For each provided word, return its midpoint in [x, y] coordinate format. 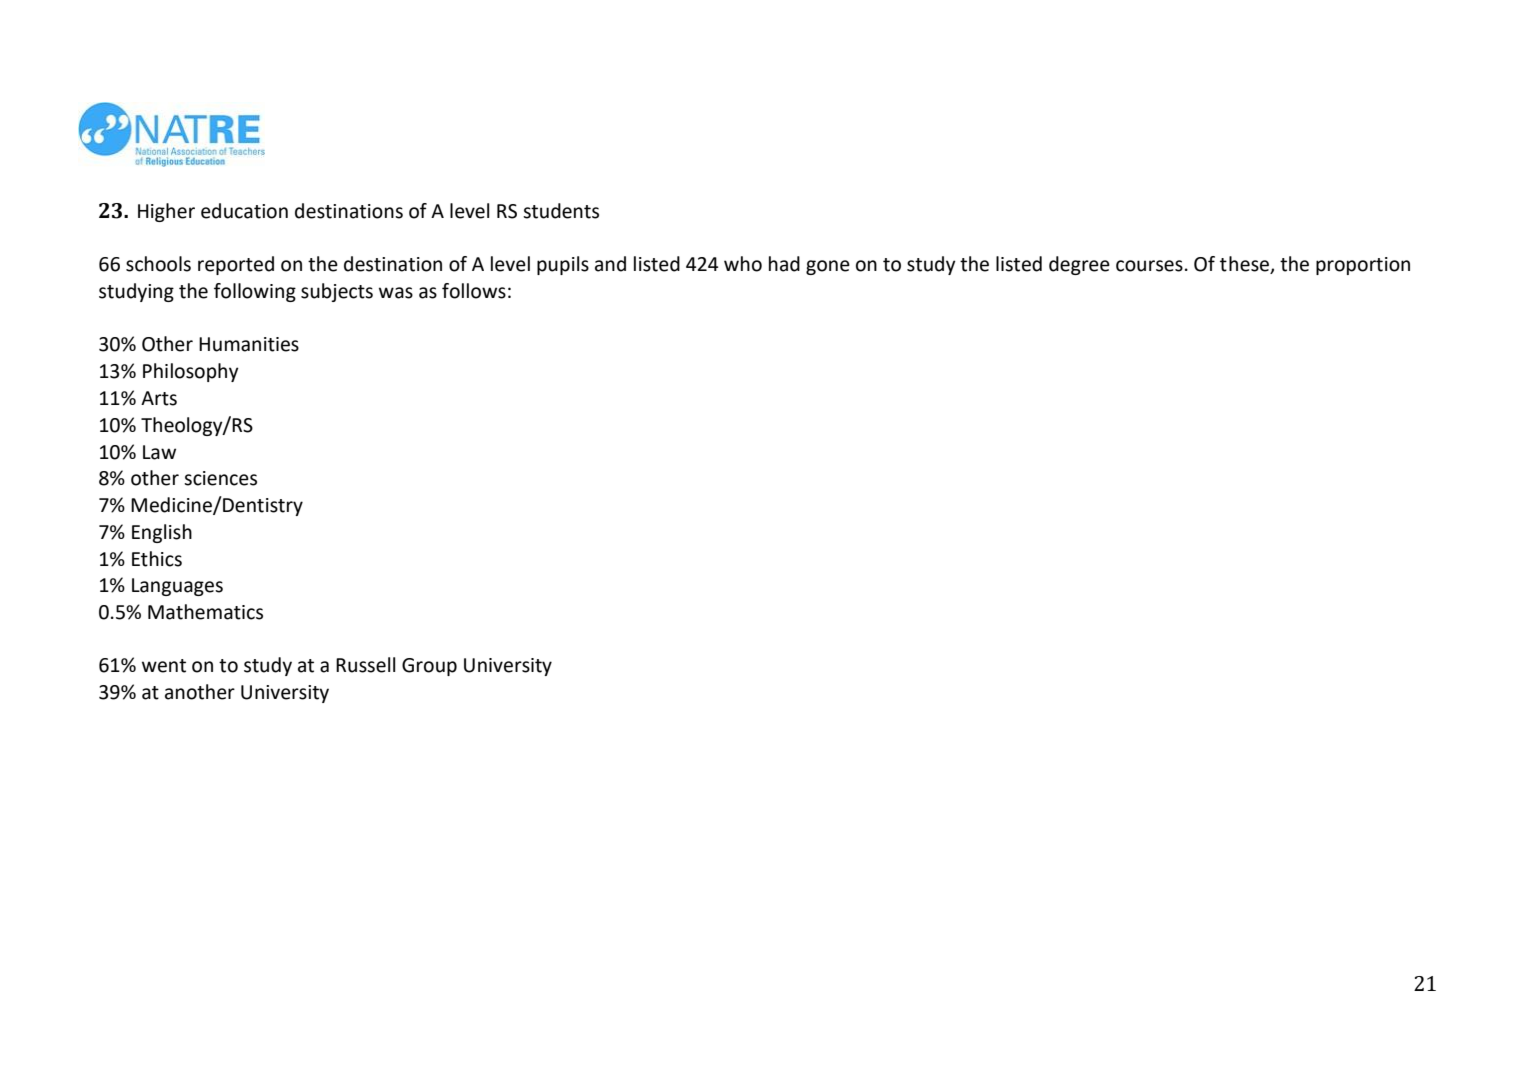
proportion [1363, 266]
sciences [220, 478]
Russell [366, 665]
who [743, 264]
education [244, 211]
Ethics [157, 559]
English [162, 533]
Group [429, 667]
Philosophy [191, 372]
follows [474, 291]
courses [1149, 266]
